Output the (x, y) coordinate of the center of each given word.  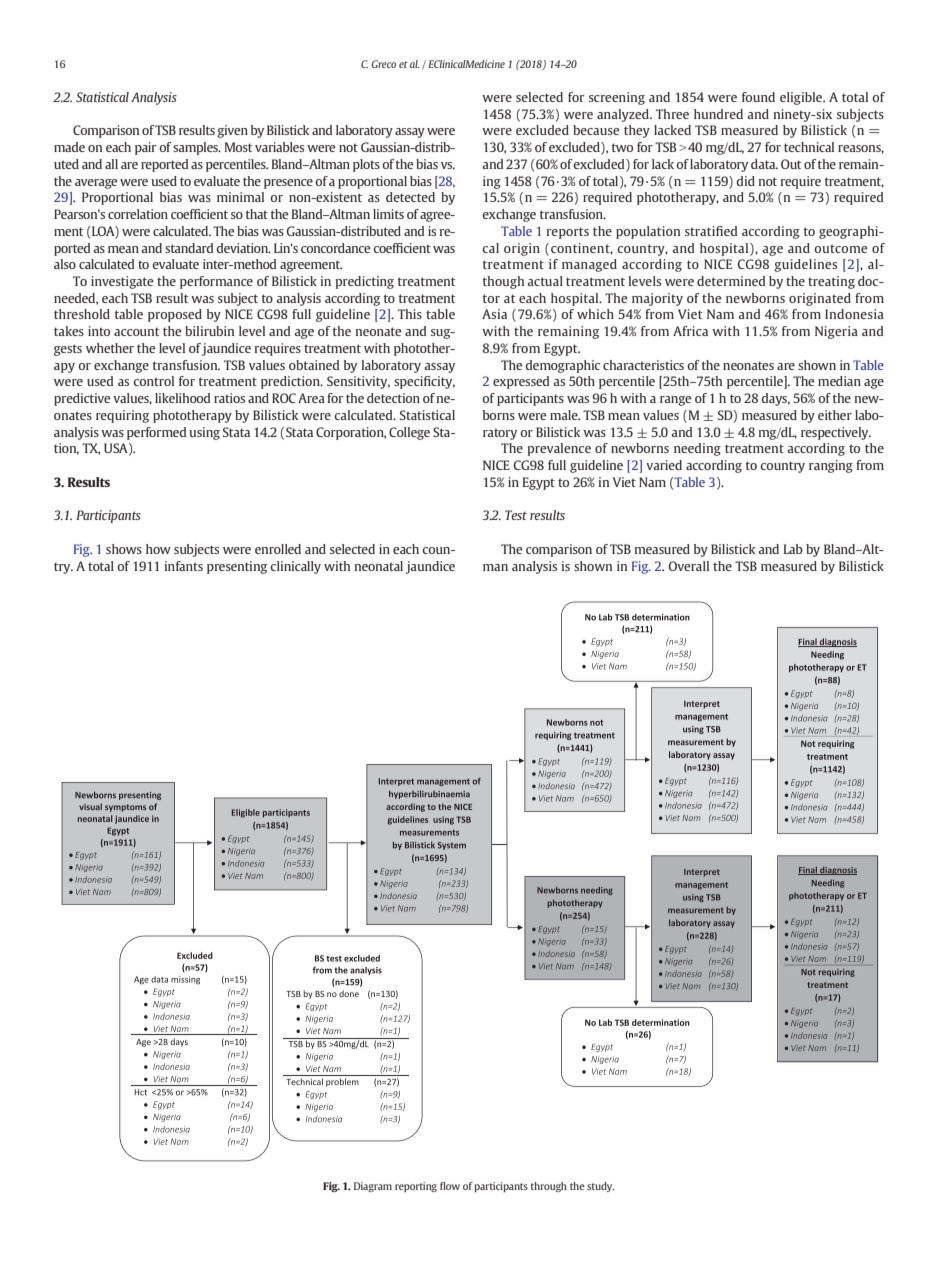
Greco (384, 64)
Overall (689, 566)
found (758, 97)
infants (184, 566)
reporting (416, 1187)
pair (145, 148)
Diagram (373, 1187)
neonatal (379, 566)
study (601, 1187)
